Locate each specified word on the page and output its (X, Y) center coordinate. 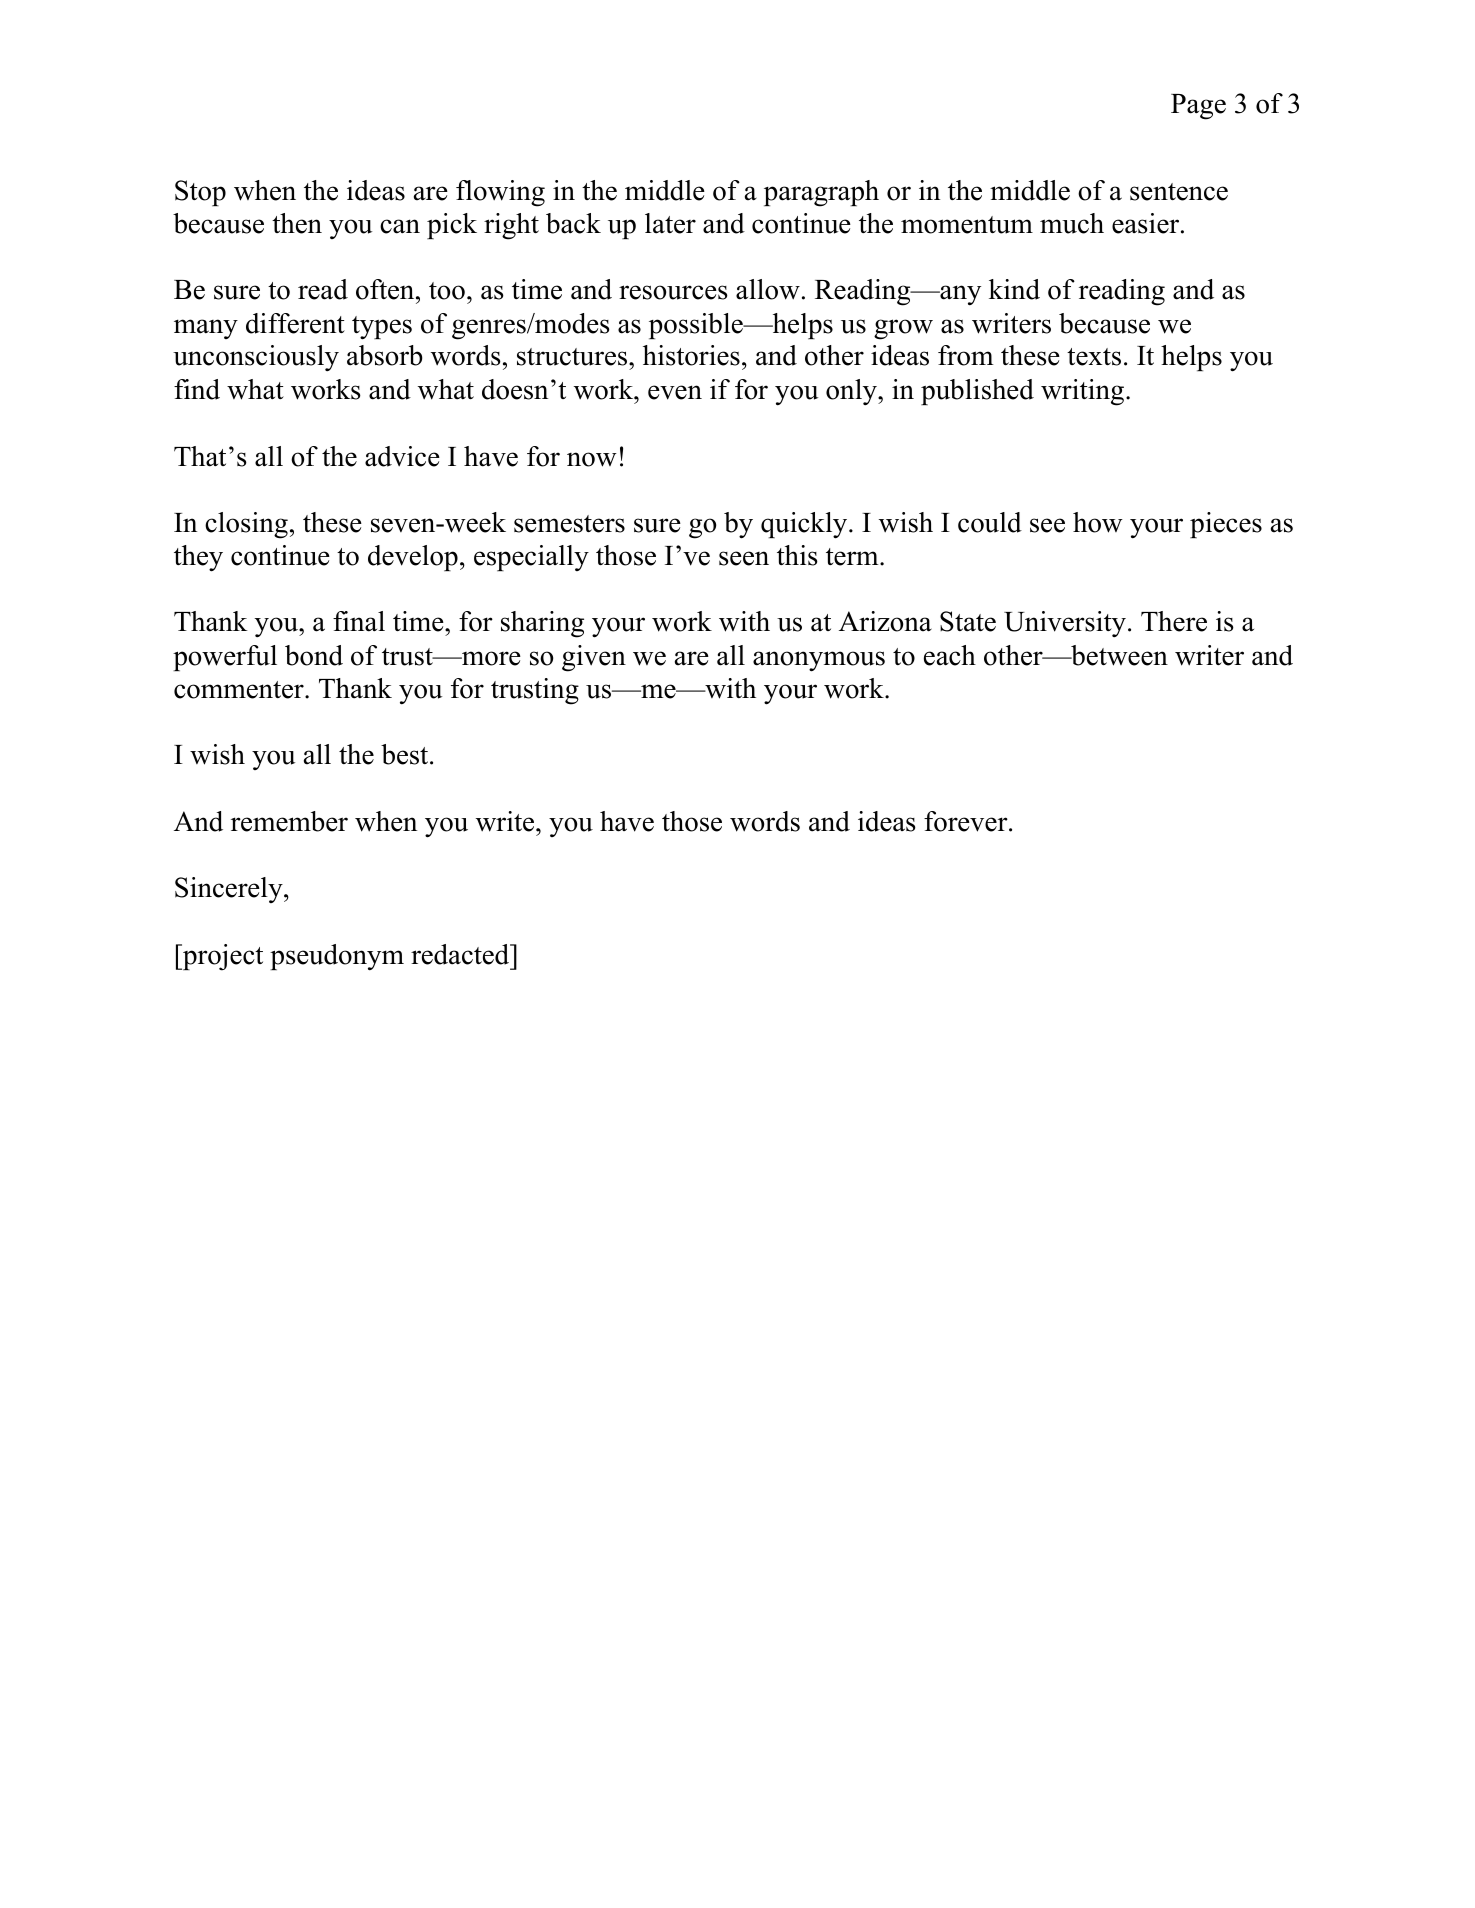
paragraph (821, 193)
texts (1094, 357)
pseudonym (337, 957)
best (406, 754)
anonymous (819, 661)
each (950, 655)
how (1098, 522)
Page (1198, 107)
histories (691, 355)
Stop (200, 193)
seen (744, 558)
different (295, 323)
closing (246, 525)
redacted (461, 954)
